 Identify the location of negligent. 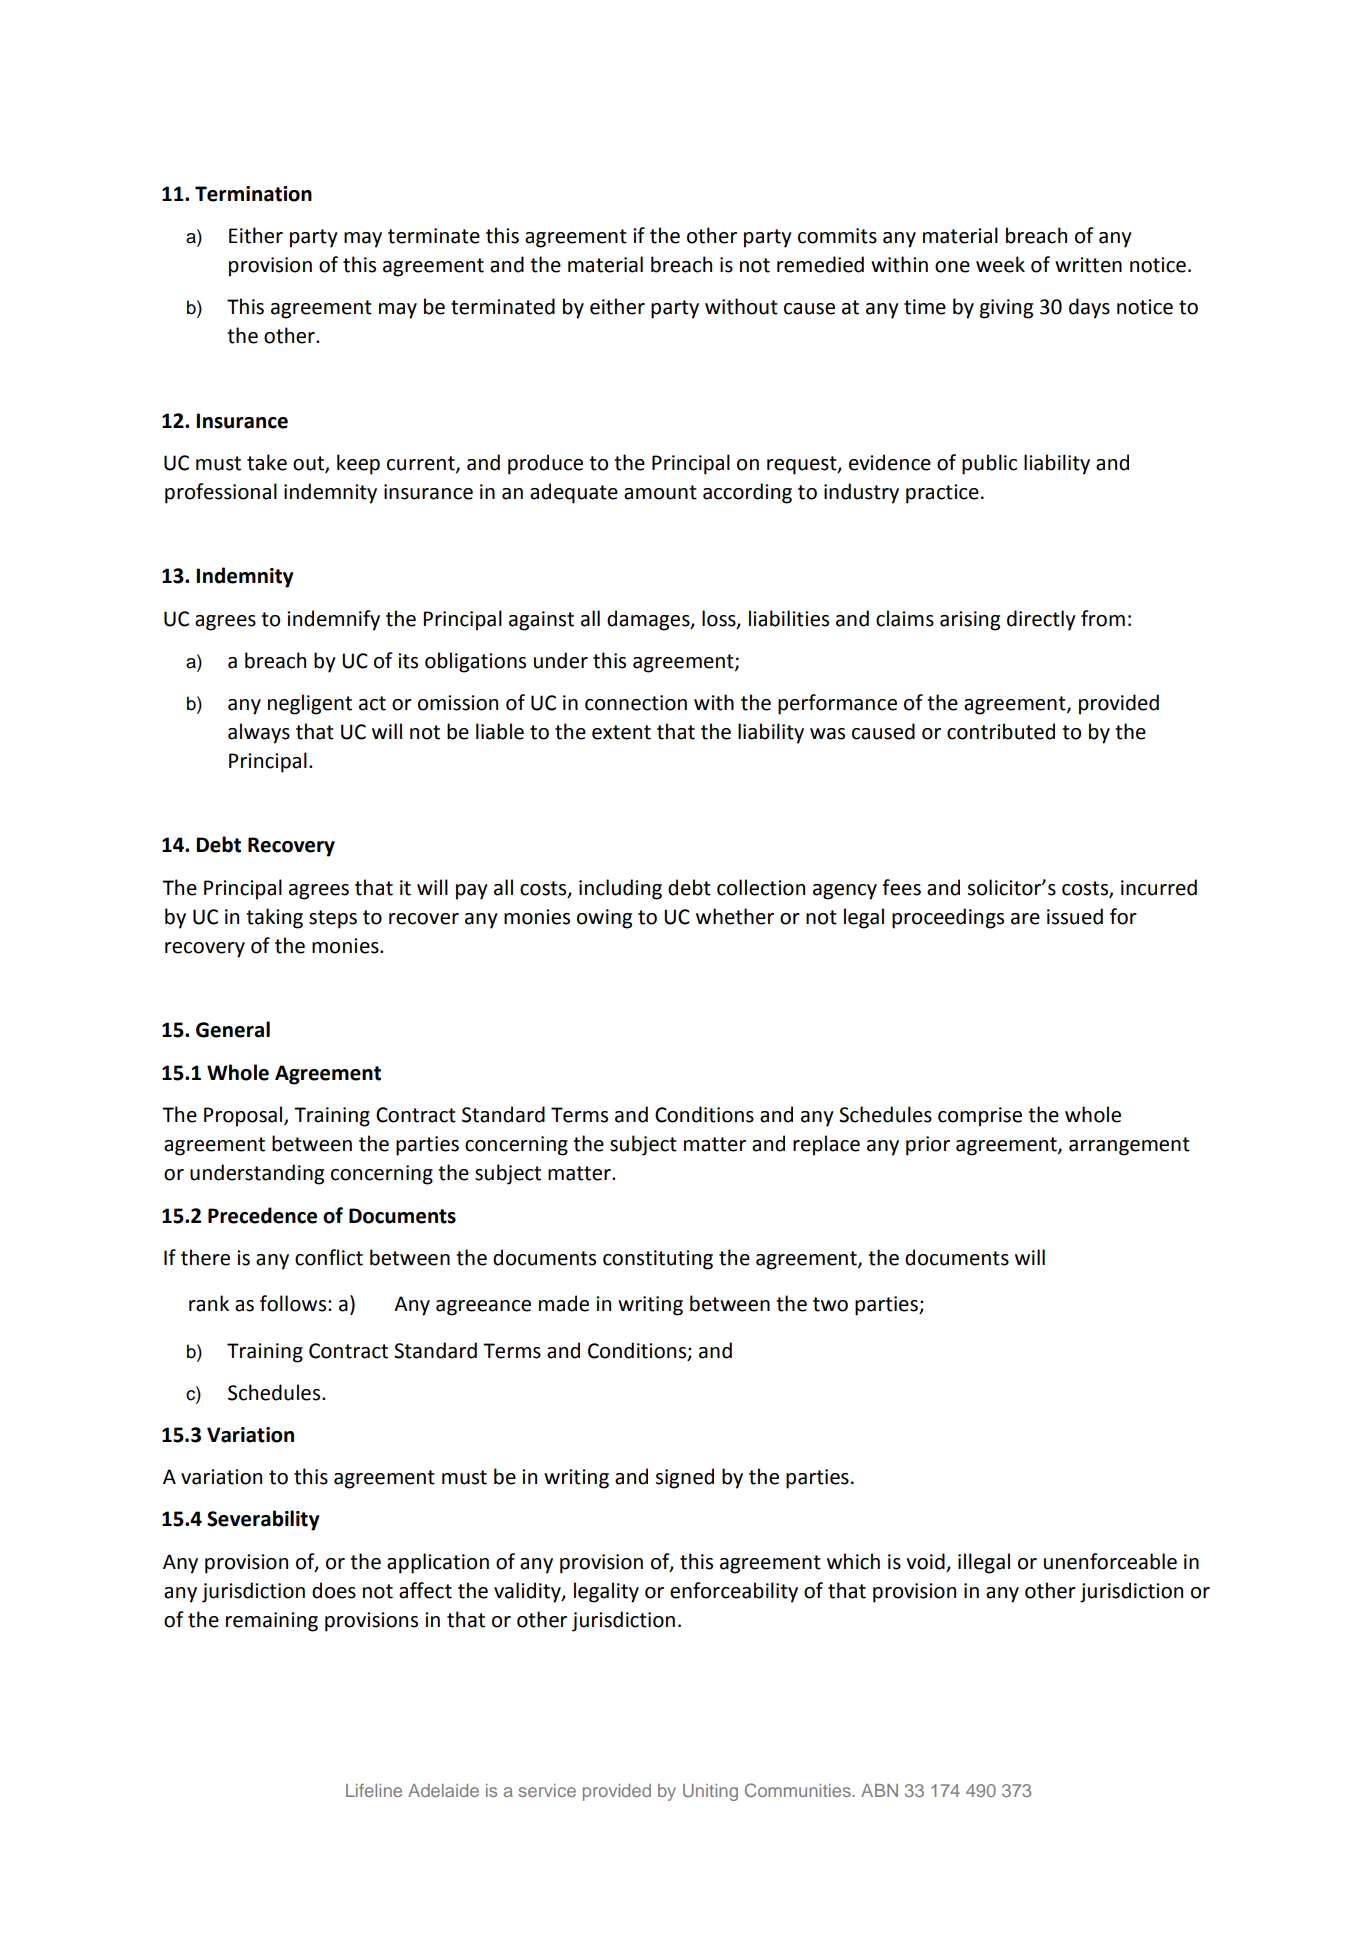
(310, 704).
